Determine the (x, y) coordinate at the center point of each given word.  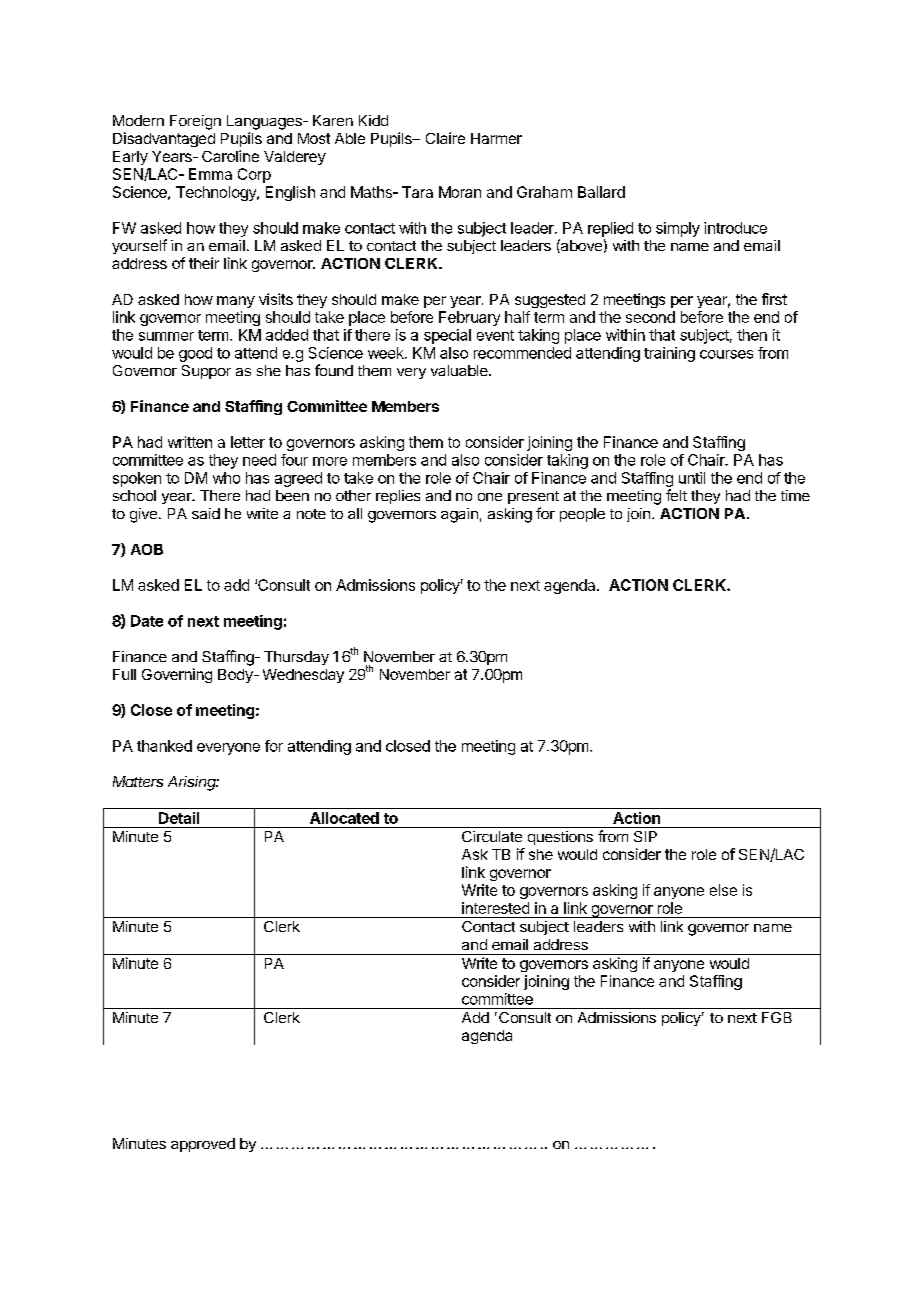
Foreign (195, 122)
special (447, 336)
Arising (193, 783)
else (723, 890)
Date (147, 621)
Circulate (492, 836)
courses (726, 354)
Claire (445, 138)
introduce (735, 228)
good (195, 354)
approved (203, 1145)
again (459, 515)
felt (676, 495)
